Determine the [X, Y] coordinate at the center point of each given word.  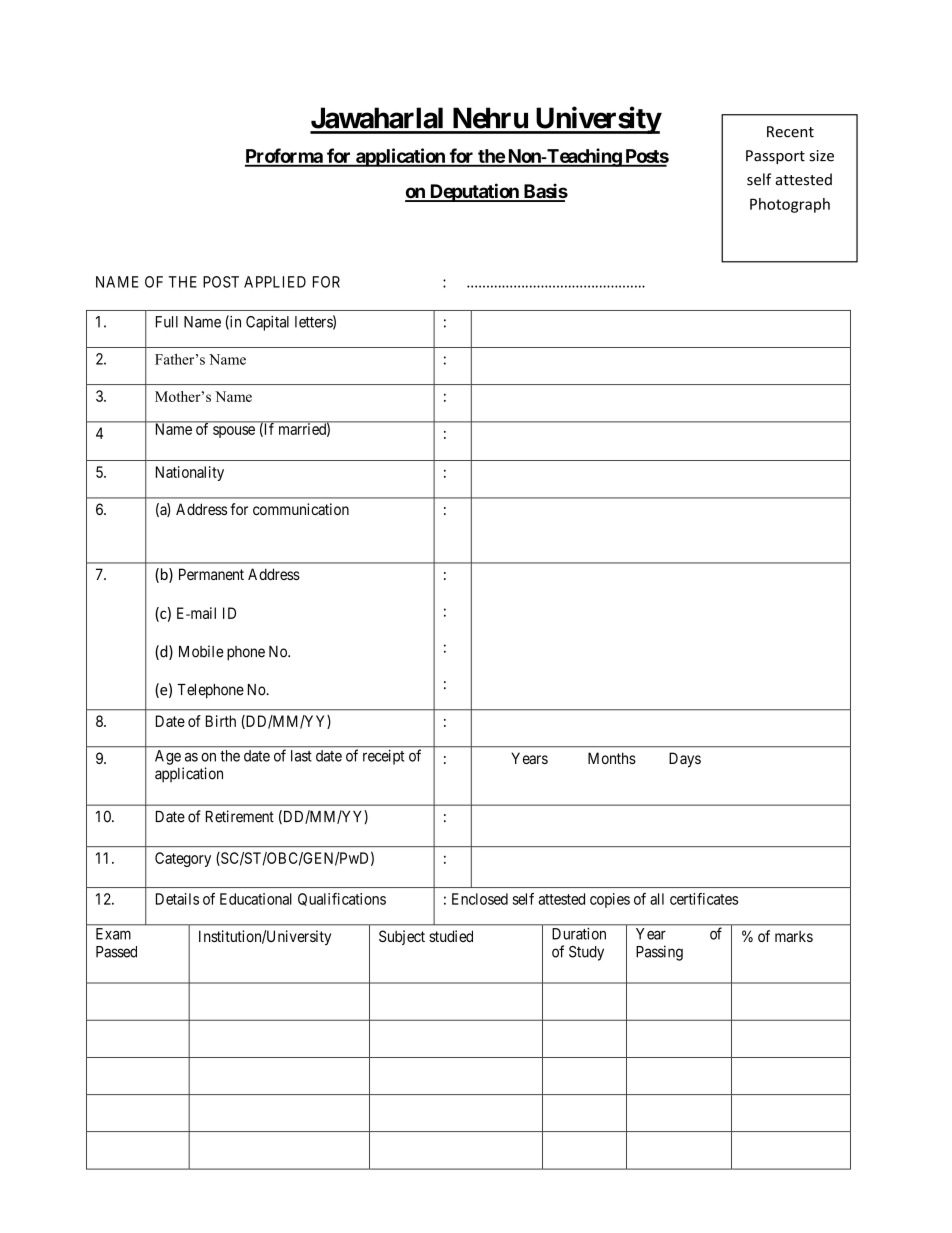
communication [301, 509]
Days [685, 760]
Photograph [790, 205]
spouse [234, 432]
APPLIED [275, 282]
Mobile [201, 651]
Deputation [474, 192]
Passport [775, 157]
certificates [704, 899]
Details [177, 899]
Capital [267, 323]
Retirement [240, 816]
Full [167, 322]
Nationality [190, 473]
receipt [383, 757]
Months [612, 758]
